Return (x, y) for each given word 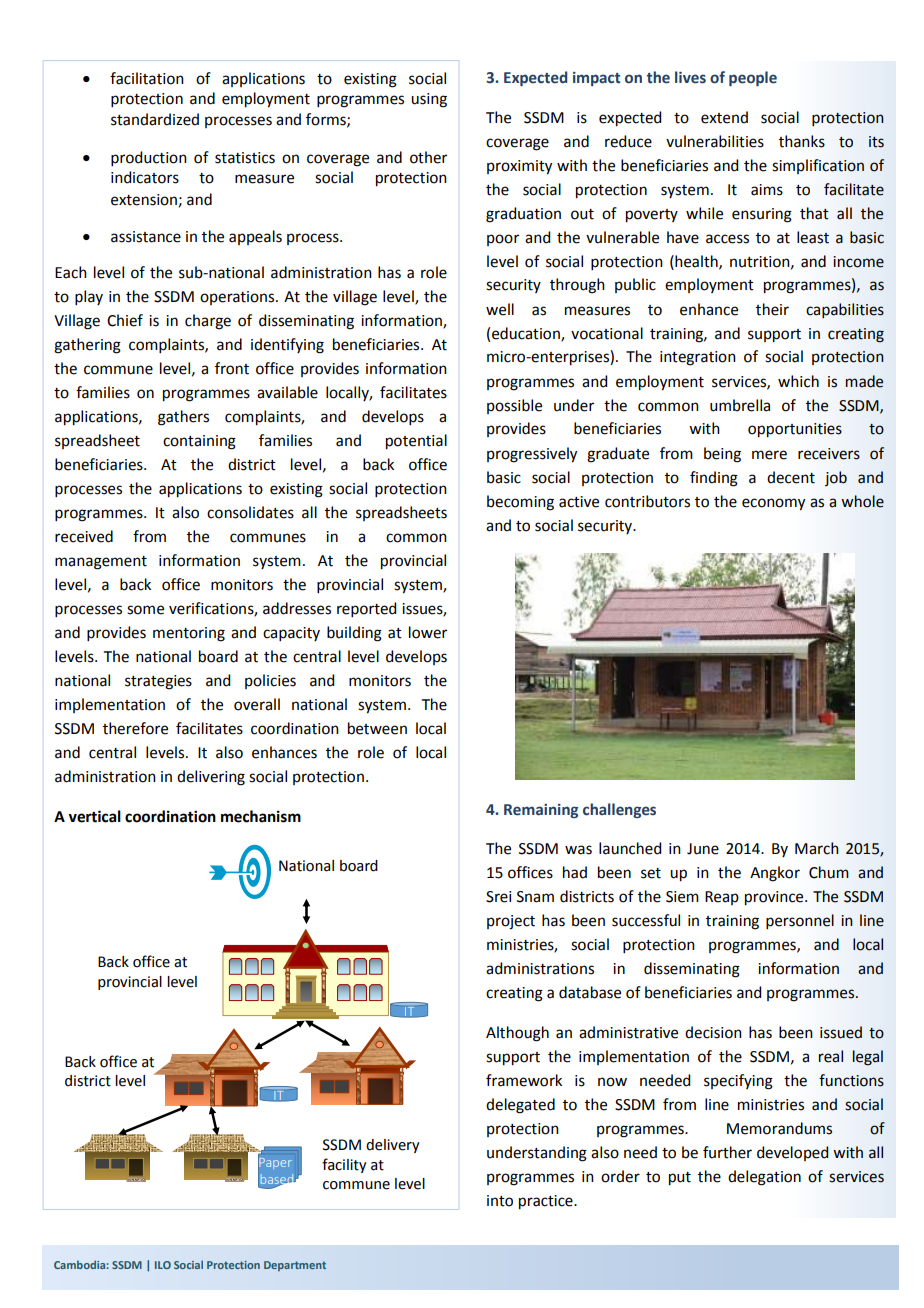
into (500, 1201)
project (511, 922)
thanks (802, 141)
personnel (800, 921)
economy (773, 504)
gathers (183, 418)
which (798, 381)
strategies (158, 682)
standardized (155, 119)
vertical (94, 816)
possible (514, 406)
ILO (163, 1265)
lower (428, 632)
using (429, 100)
